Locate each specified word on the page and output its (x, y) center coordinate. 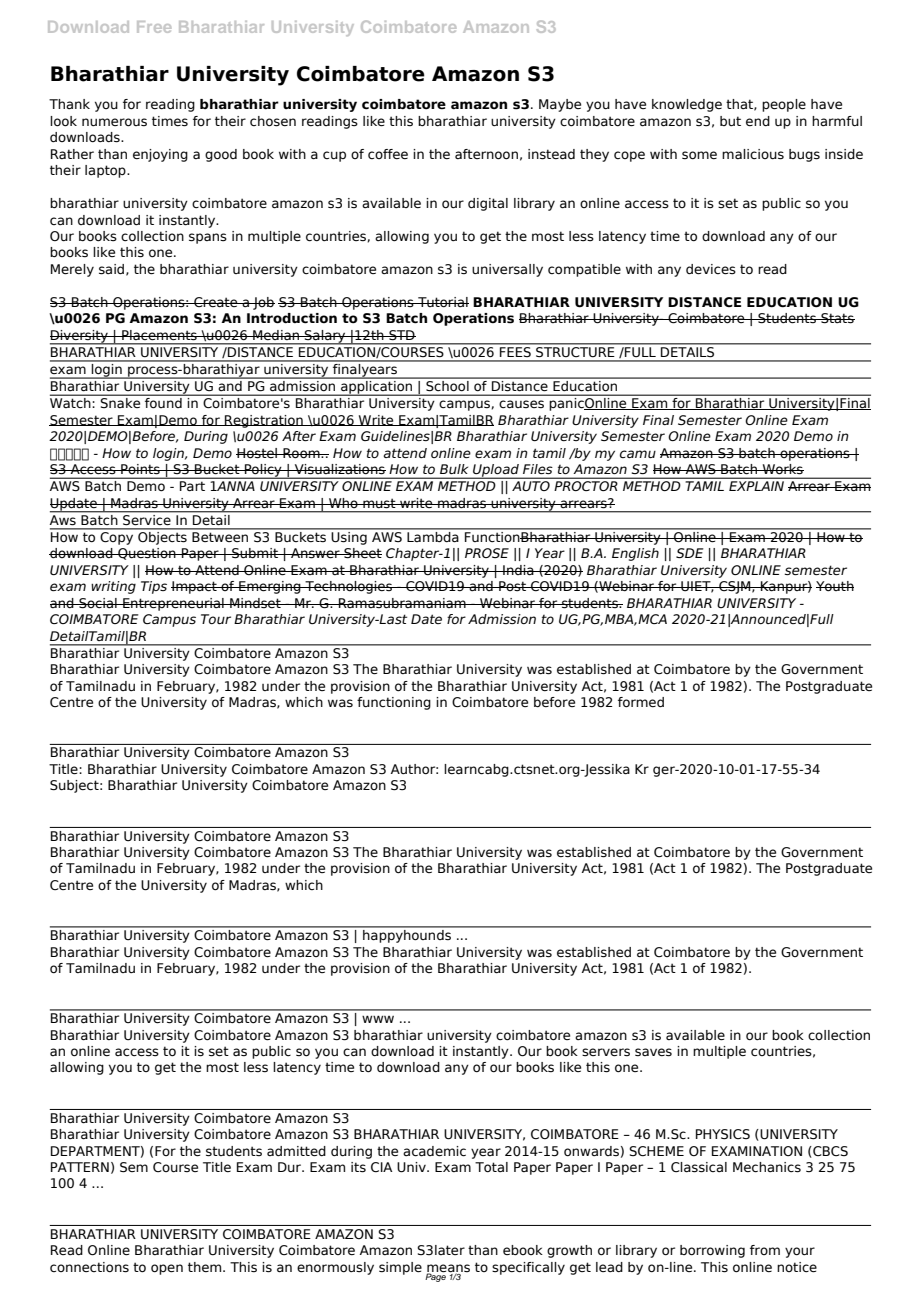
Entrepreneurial (173, 604)
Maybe (560, 105)
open (167, 1269)
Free (154, 27)
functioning (394, 703)
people (784, 105)
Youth (835, 586)
